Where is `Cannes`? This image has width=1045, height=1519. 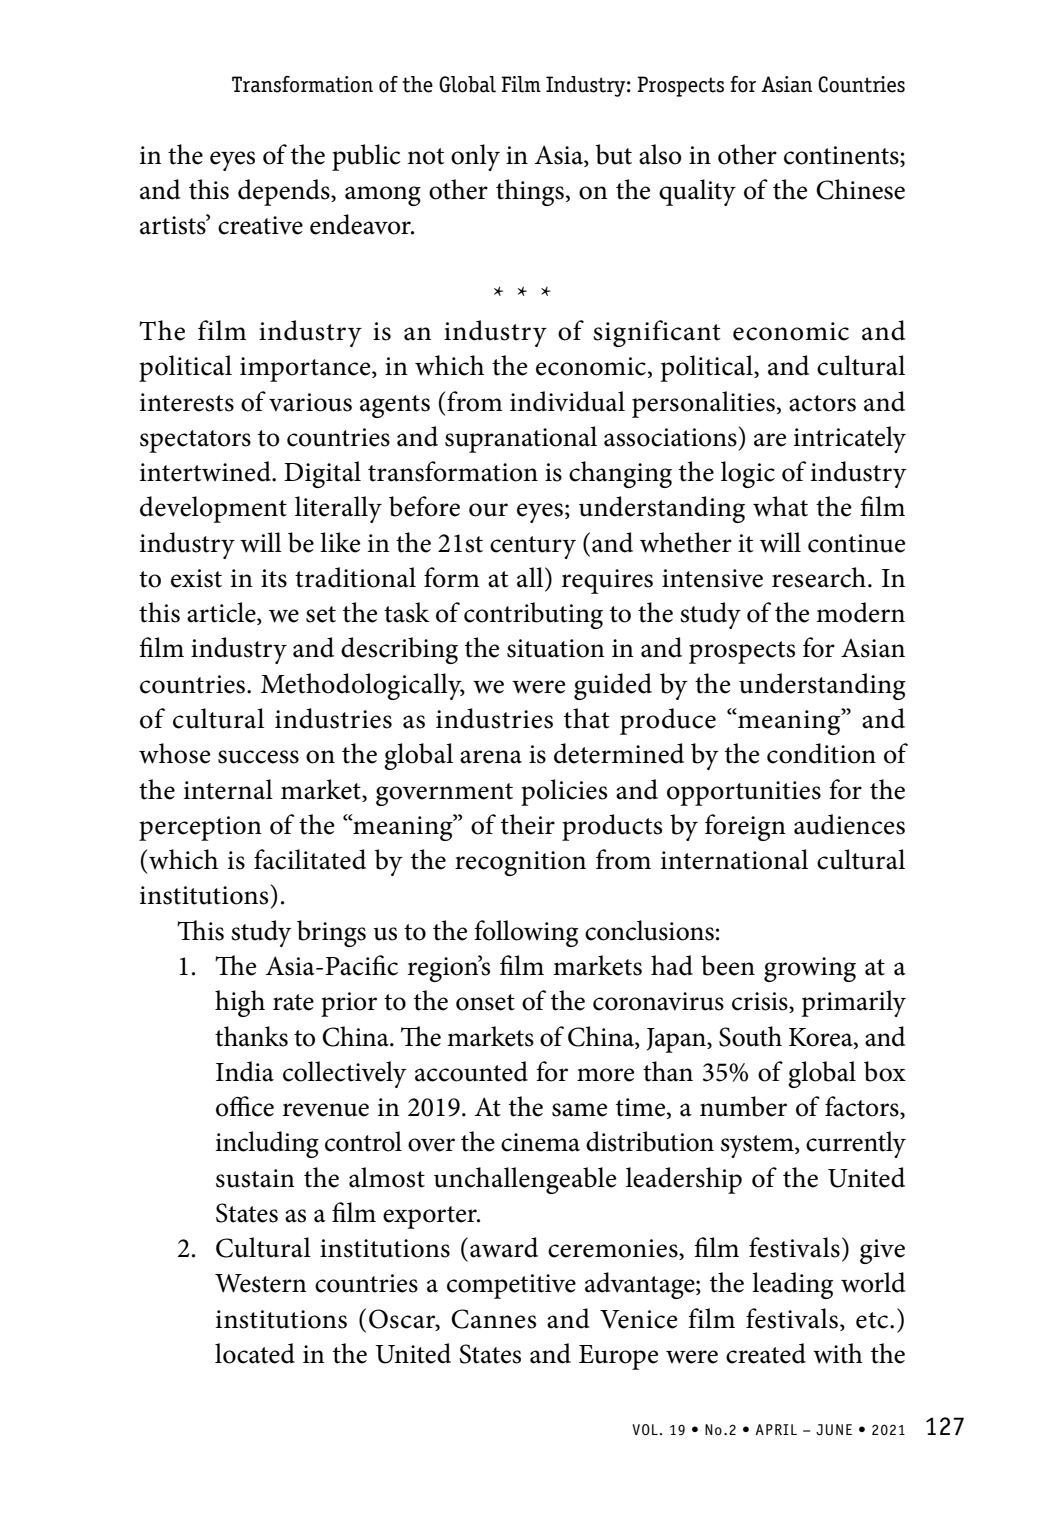 Cannes is located at coordinates (493, 1319).
